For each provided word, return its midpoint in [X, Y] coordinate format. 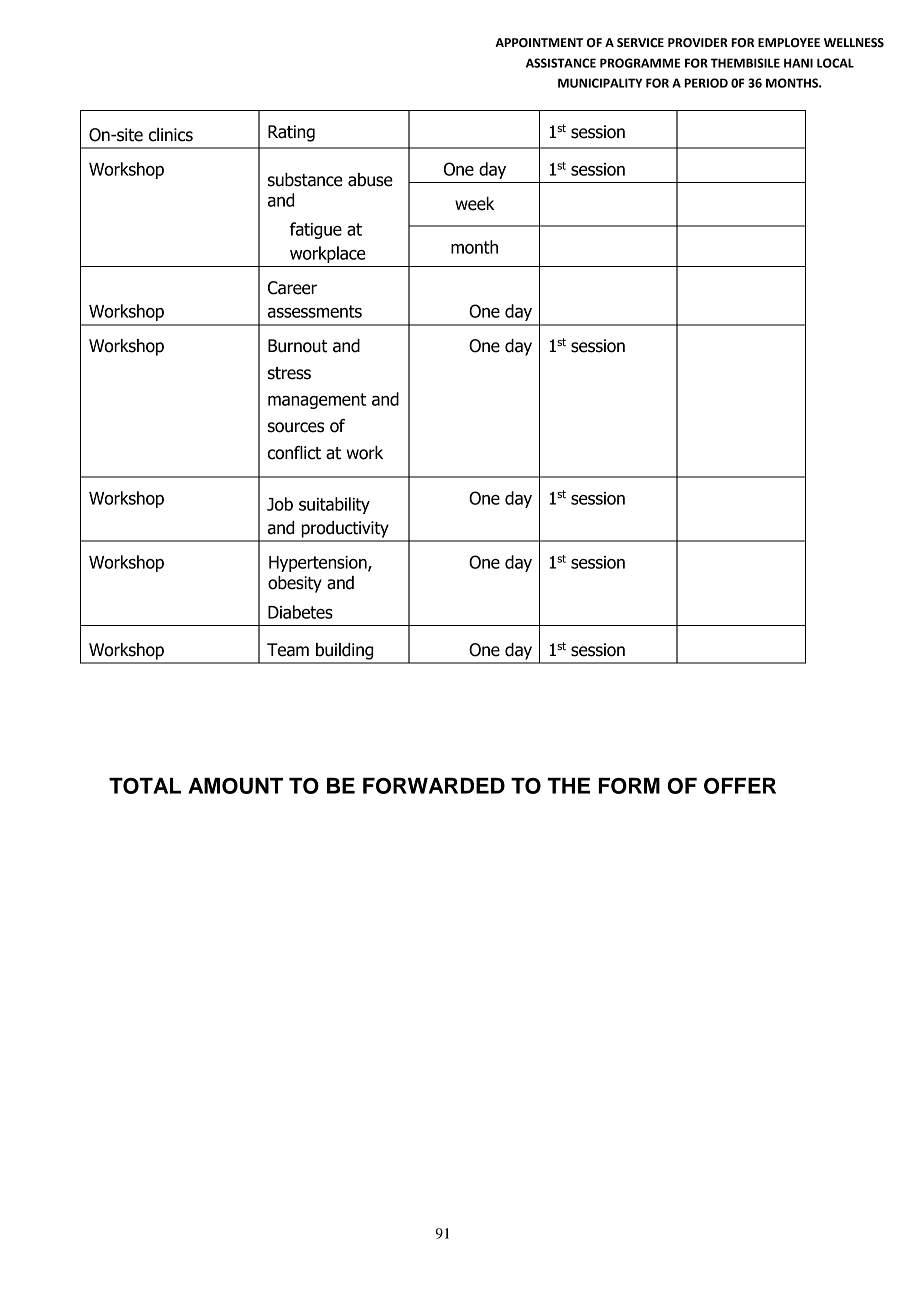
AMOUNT [235, 786]
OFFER [740, 786]
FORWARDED [434, 786]
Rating [291, 133]
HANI [798, 63]
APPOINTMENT [539, 43]
